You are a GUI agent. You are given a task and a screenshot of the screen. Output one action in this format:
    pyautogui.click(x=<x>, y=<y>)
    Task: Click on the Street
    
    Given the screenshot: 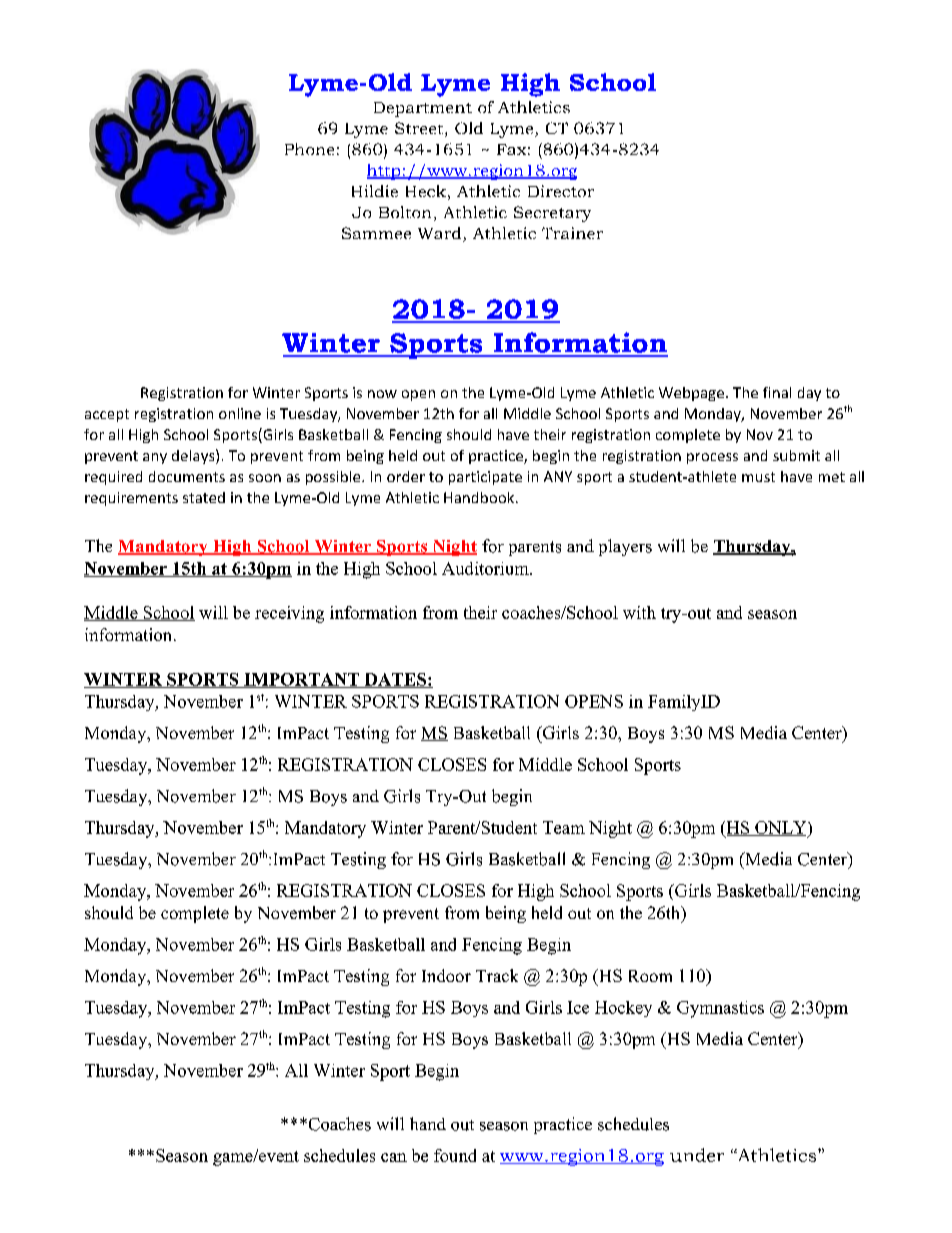 What is the action you would take?
    pyautogui.click(x=420, y=129)
